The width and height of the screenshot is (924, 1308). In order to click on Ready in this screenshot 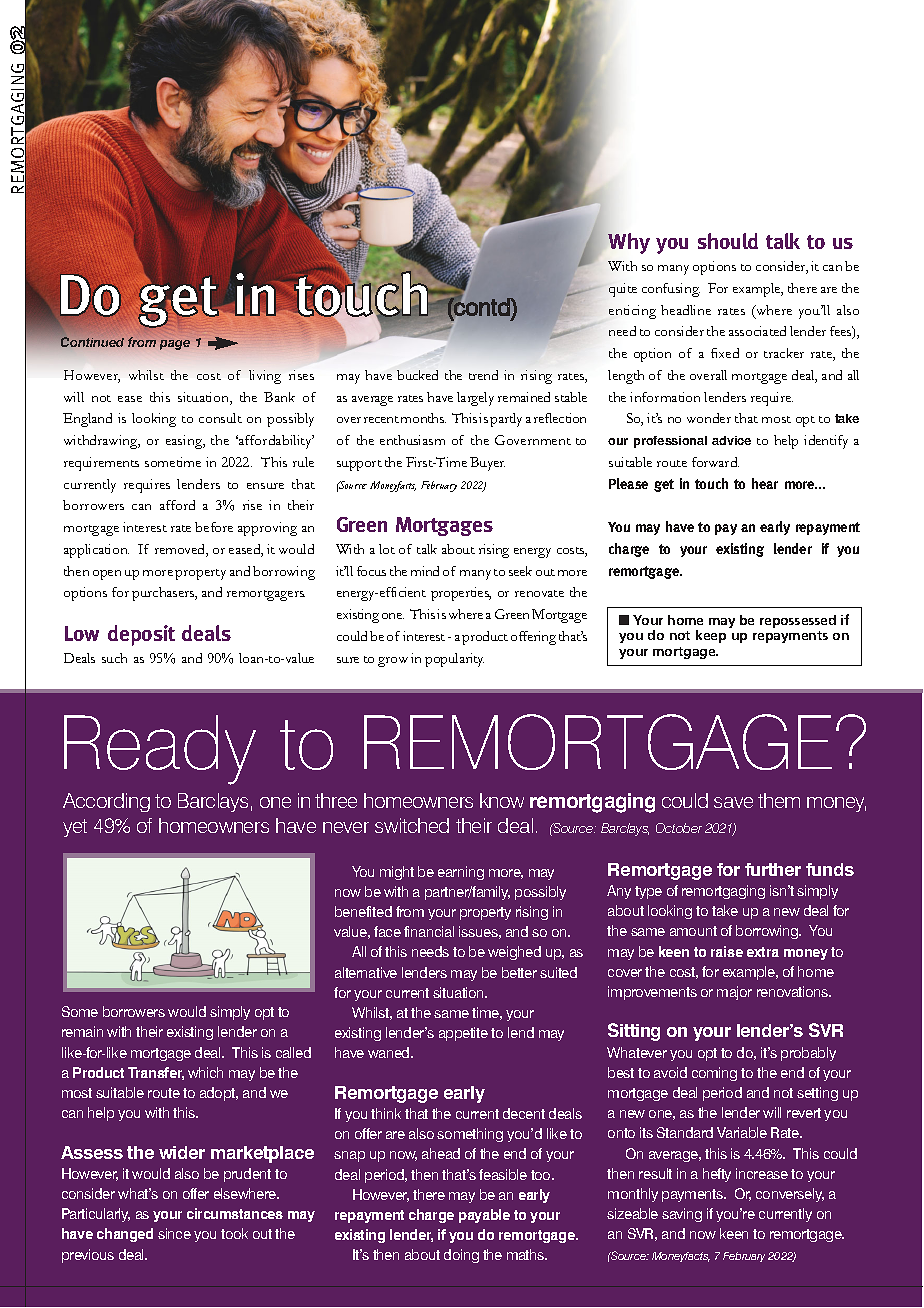, I will do `click(160, 750)`.
